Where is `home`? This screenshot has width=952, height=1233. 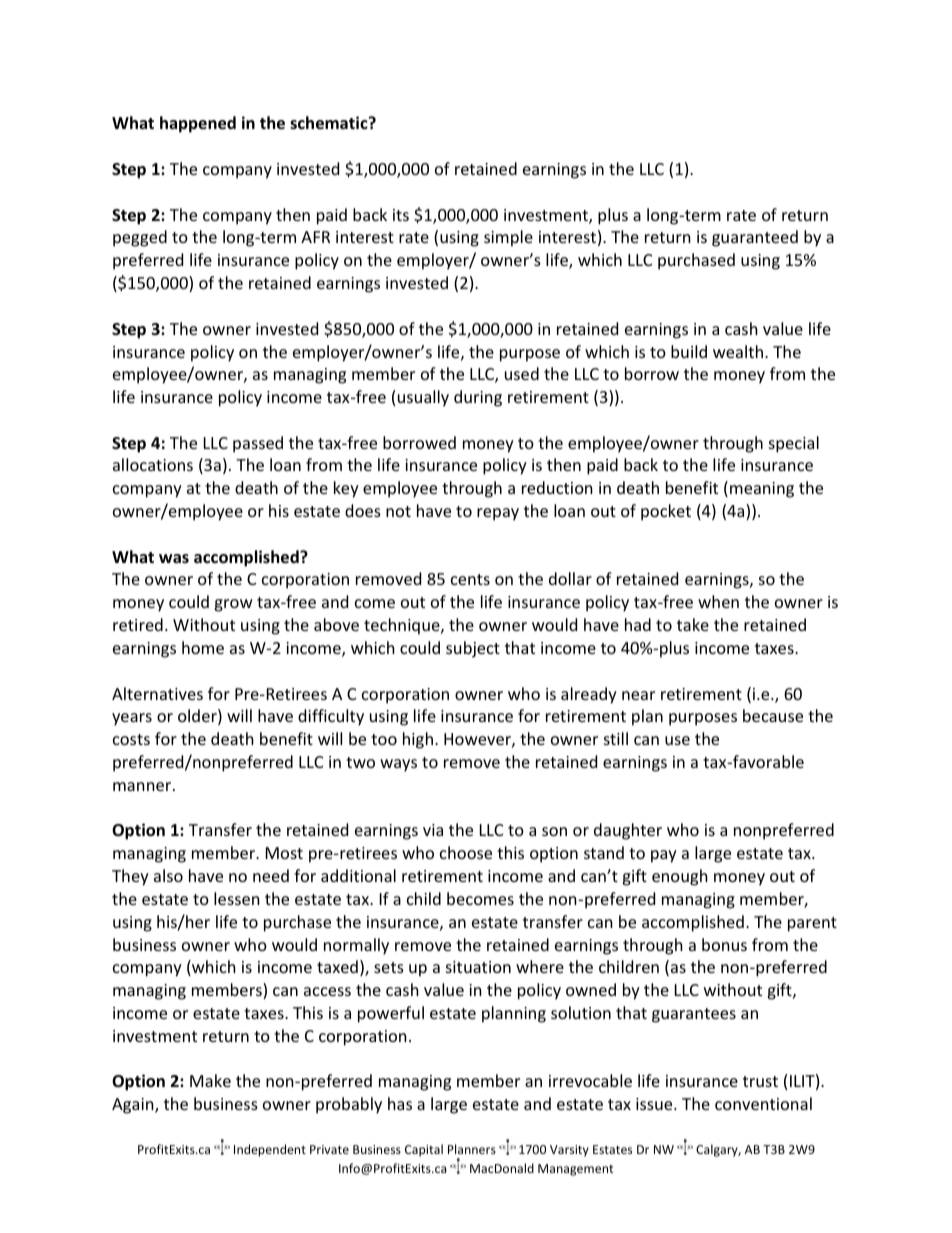 home is located at coordinates (203, 647).
